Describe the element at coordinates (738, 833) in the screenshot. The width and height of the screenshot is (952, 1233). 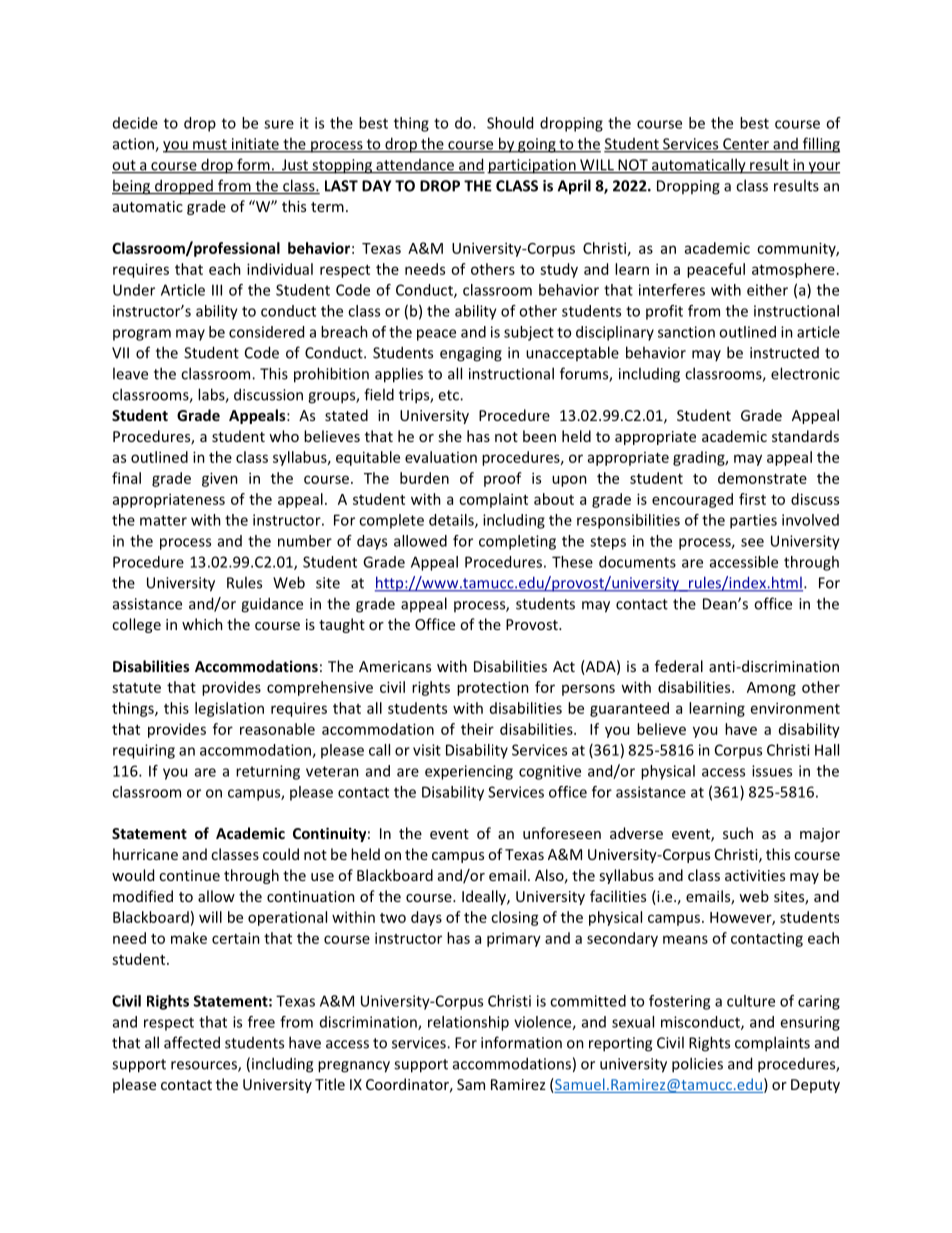
I see `such` at that location.
